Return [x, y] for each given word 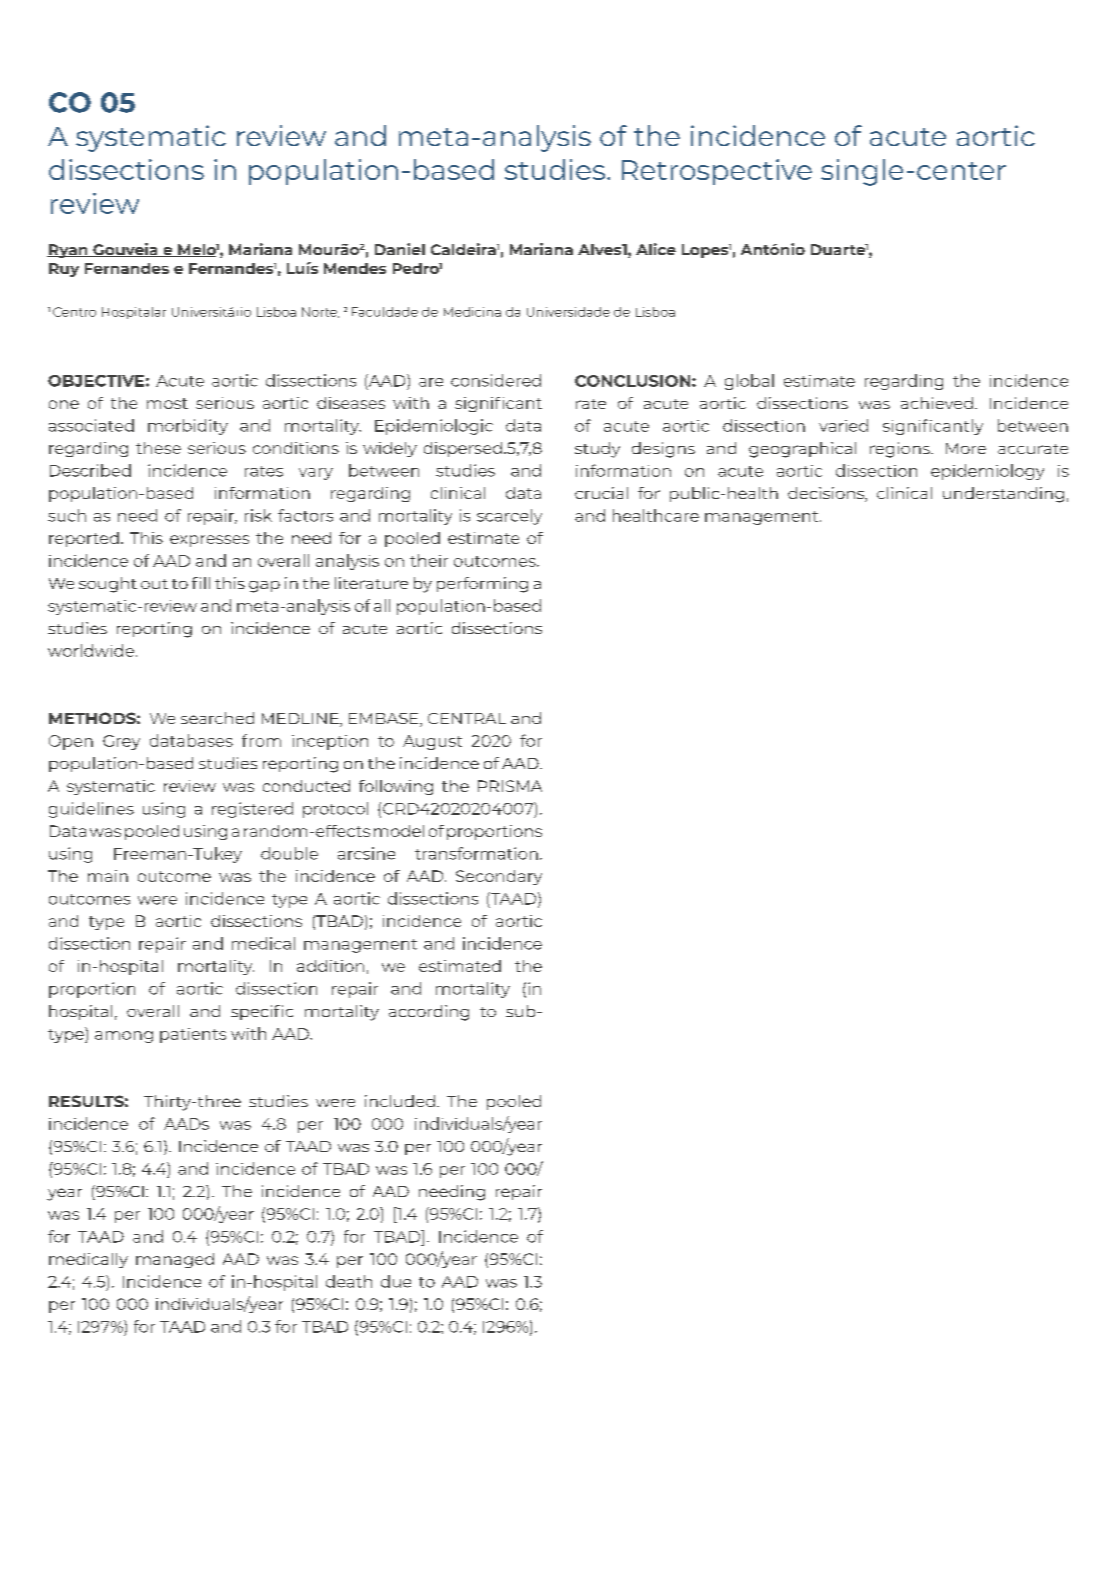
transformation [476, 853]
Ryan [68, 251]
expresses [209, 541]
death [349, 1281]
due [396, 1281]
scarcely [509, 517]
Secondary [499, 877]
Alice [656, 249]
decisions [827, 494]
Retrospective [717, 172]
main [108, 876]
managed [175, 1260]
